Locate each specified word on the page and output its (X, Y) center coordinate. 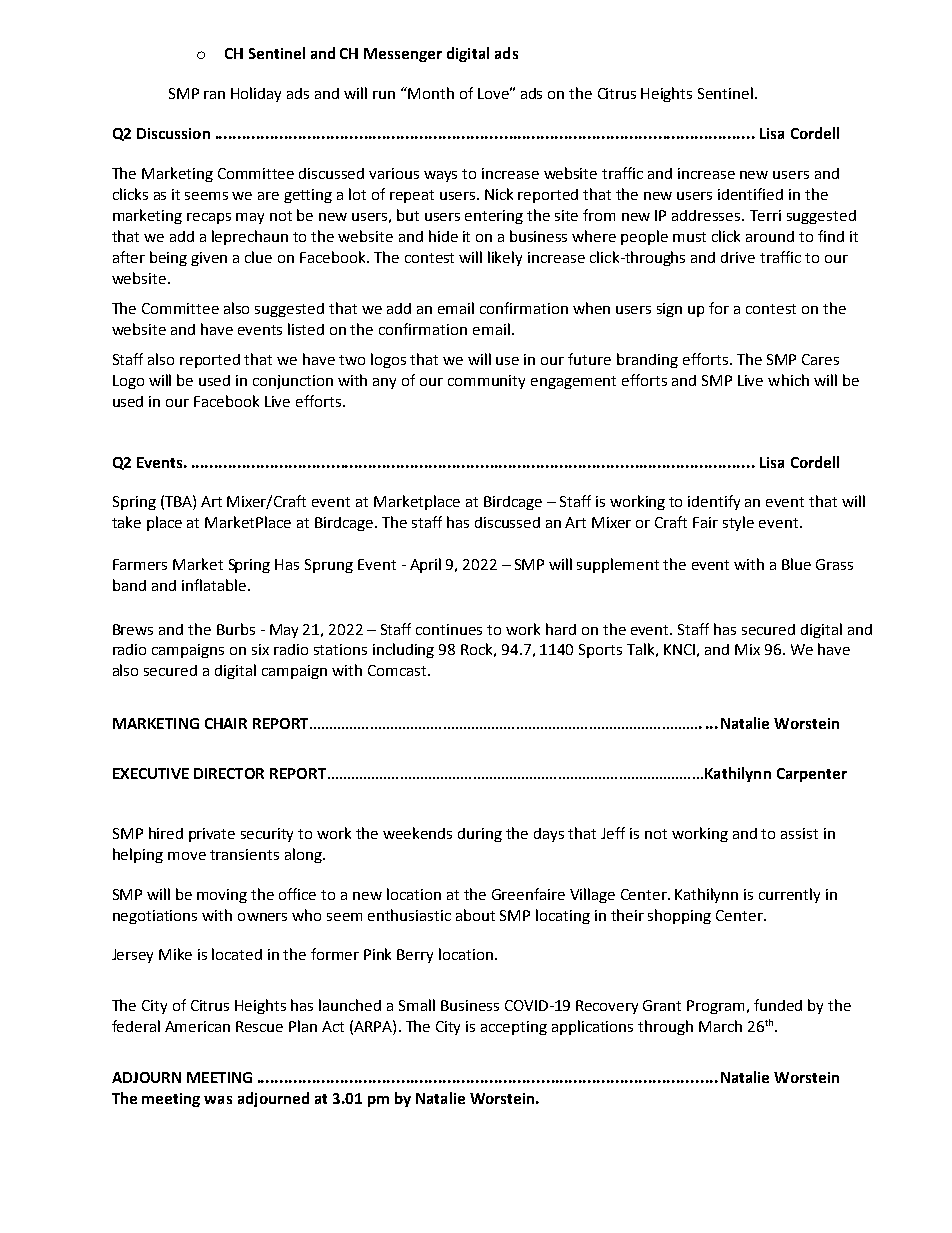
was (218, 1100)
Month (430, 93)
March (720, 1026)
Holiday (256, 94)
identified (750, 194)
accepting (514, 1028)
